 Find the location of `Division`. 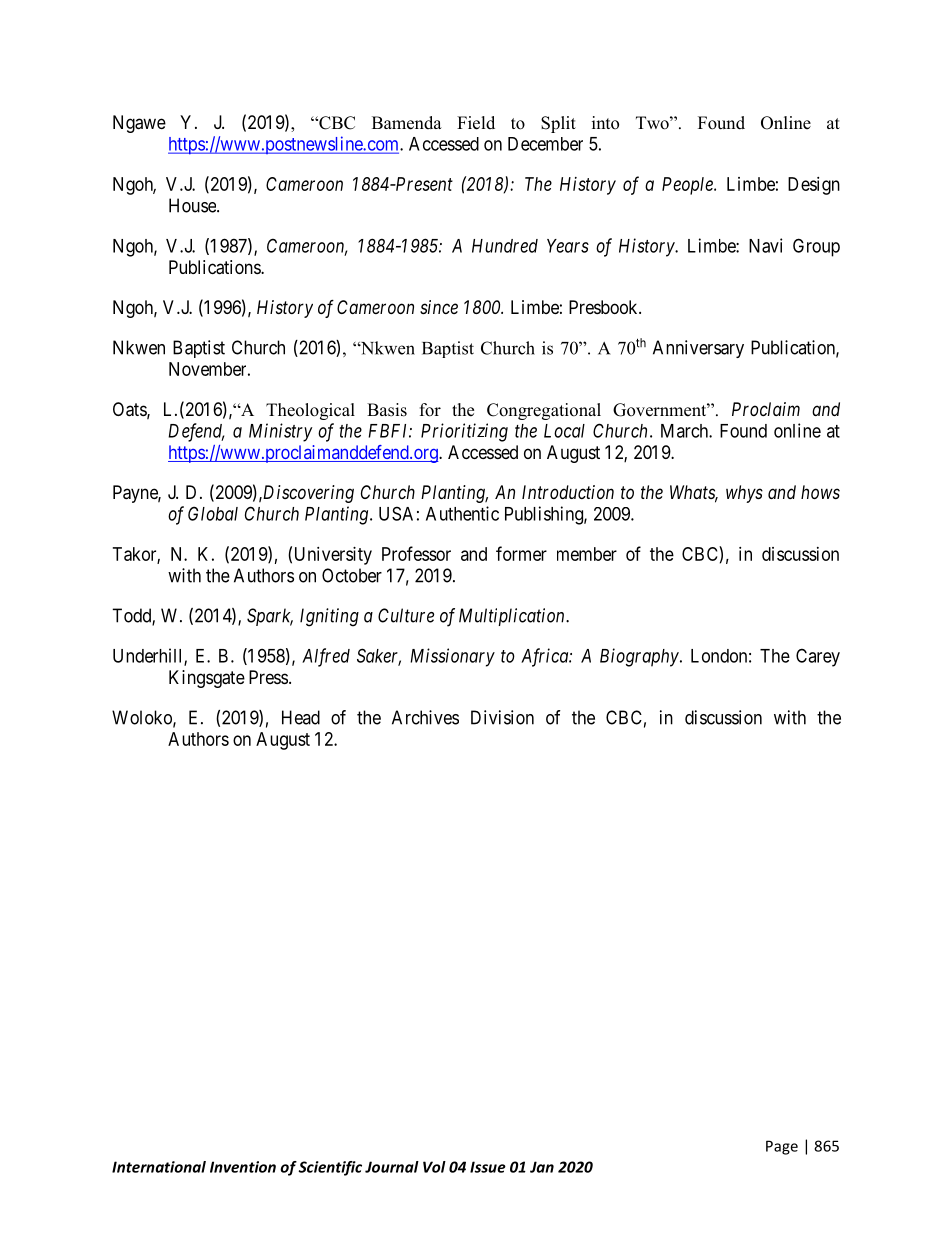

Division is located at coordinates (502, 717).
